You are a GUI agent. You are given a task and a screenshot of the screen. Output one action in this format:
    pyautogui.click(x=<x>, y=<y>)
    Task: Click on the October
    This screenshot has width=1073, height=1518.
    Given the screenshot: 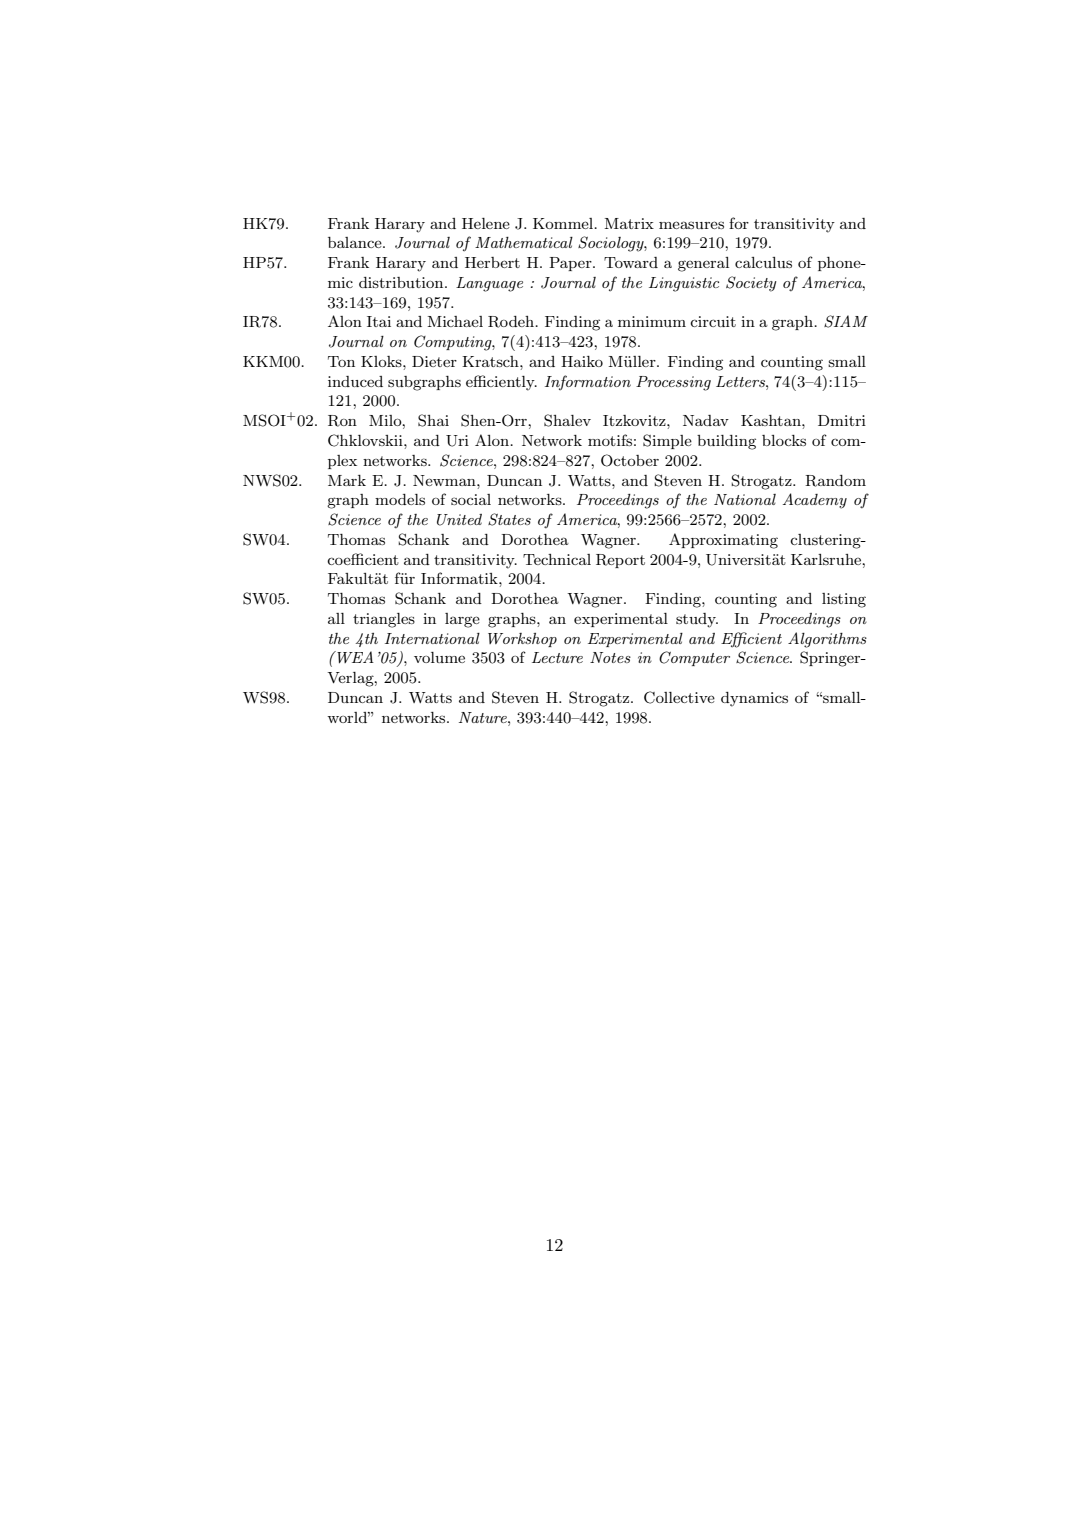 What is the action you would take?
    pyautogui.click(x=630, y=460)
